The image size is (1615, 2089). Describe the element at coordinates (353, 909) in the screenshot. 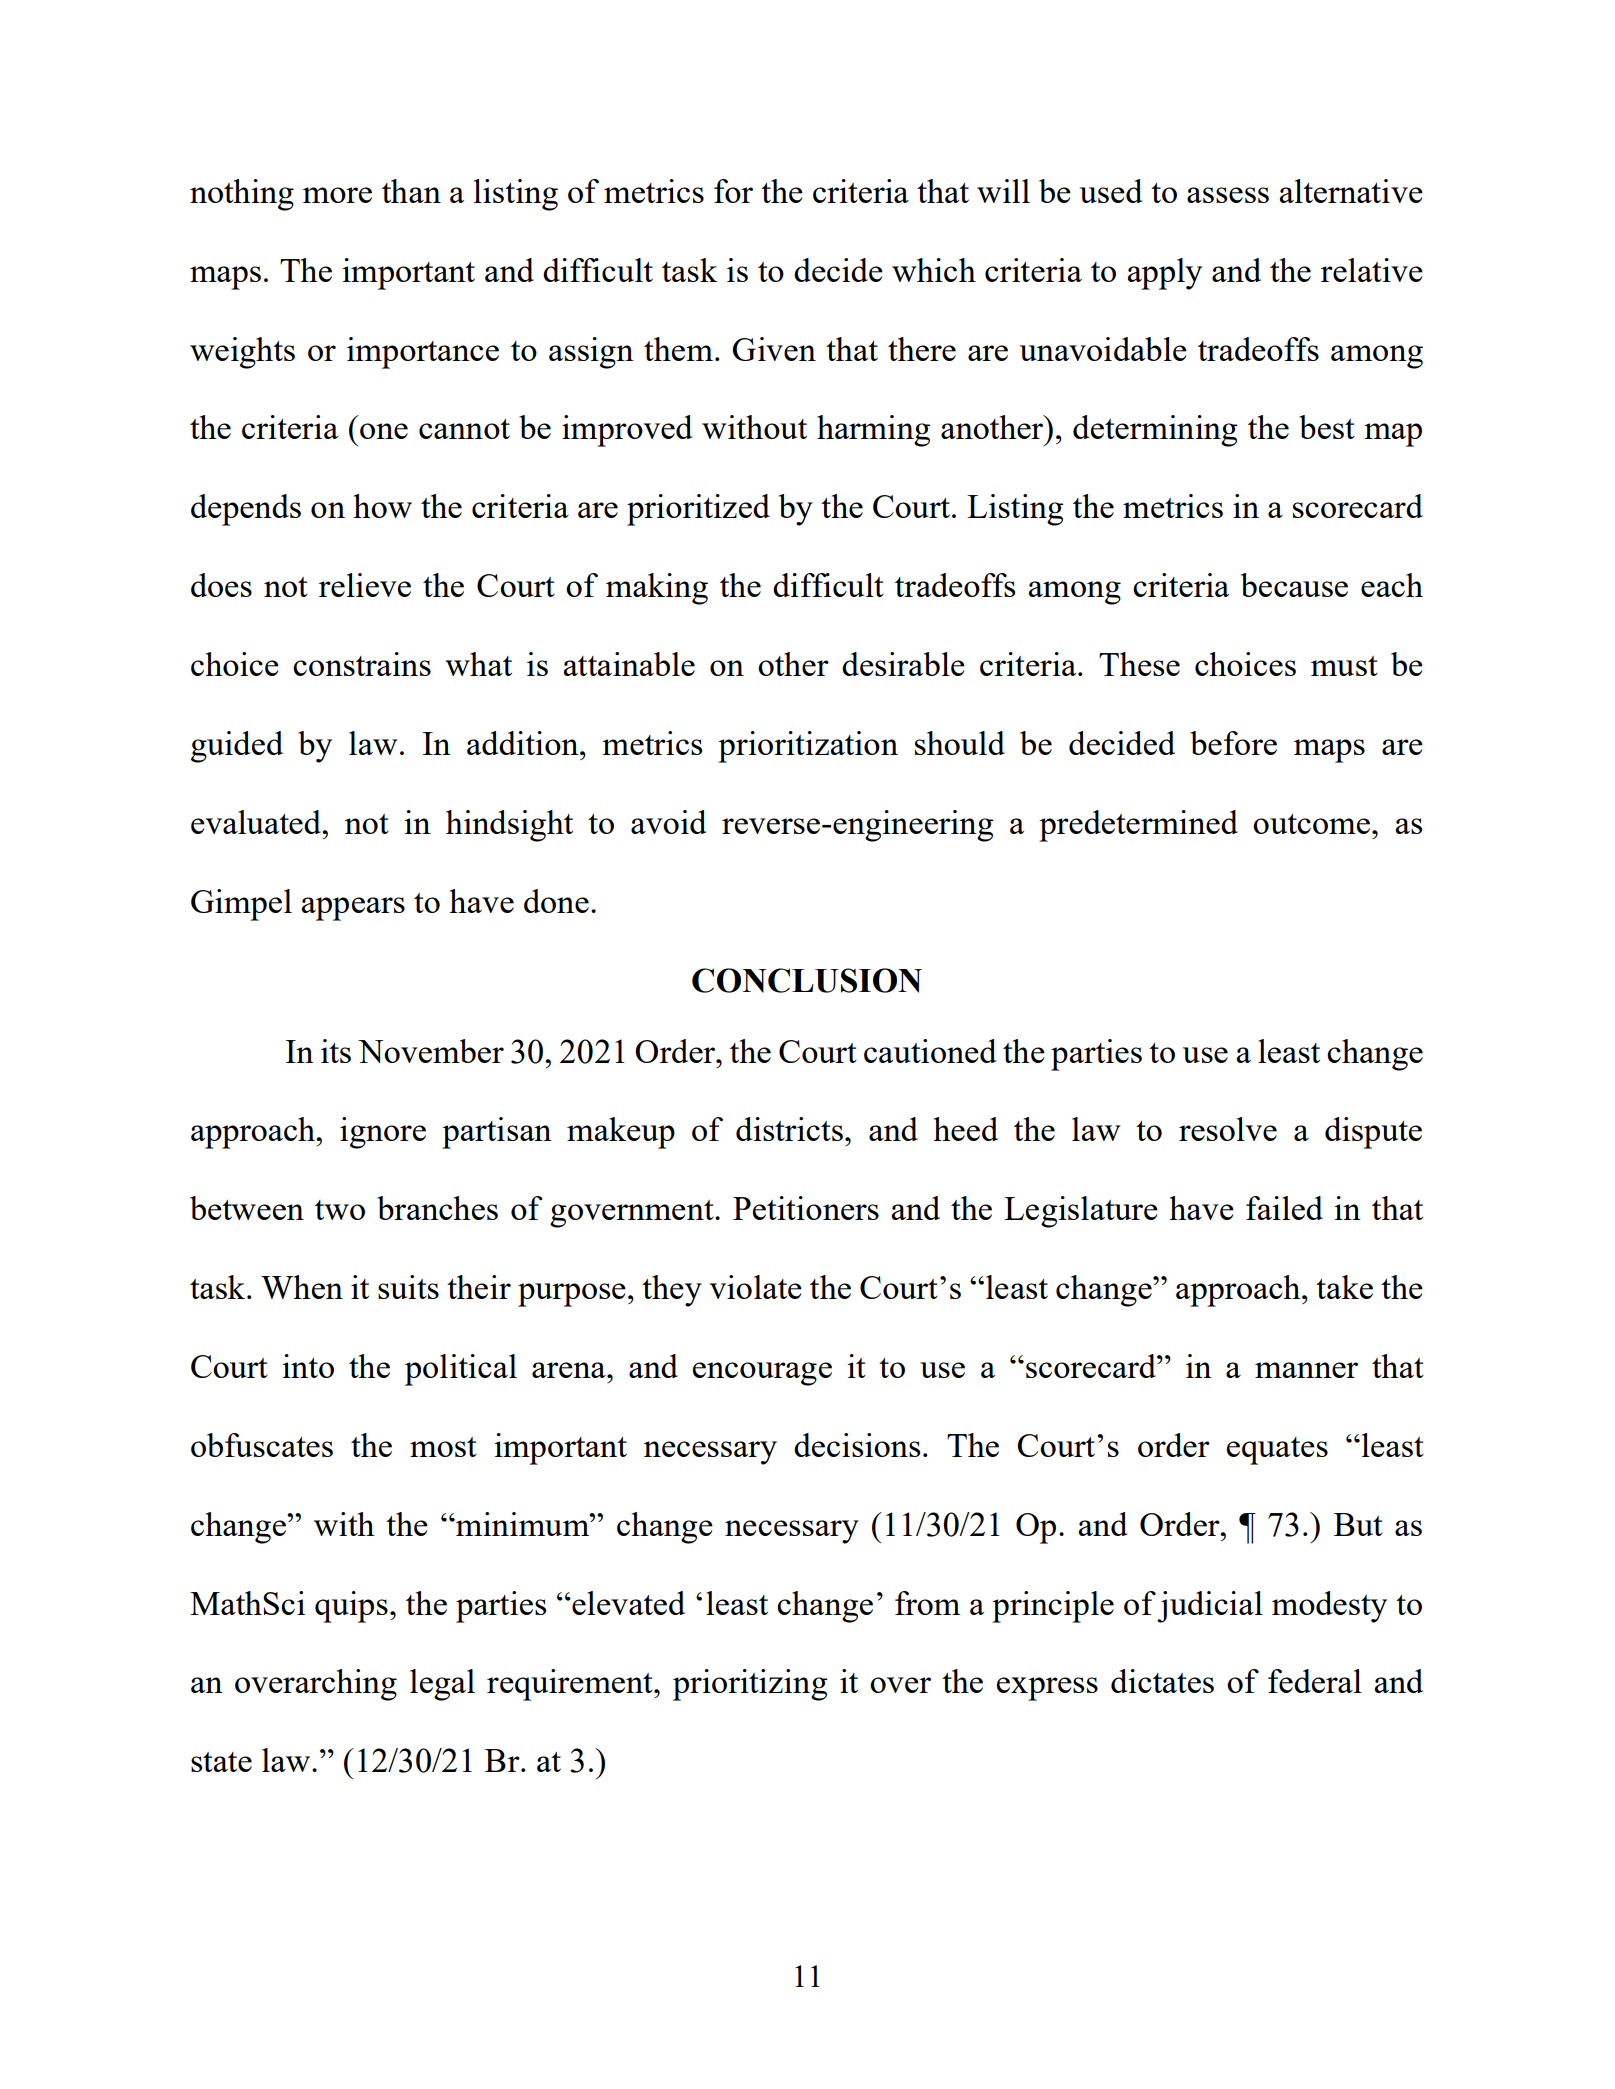

I see `appears` at that location.
